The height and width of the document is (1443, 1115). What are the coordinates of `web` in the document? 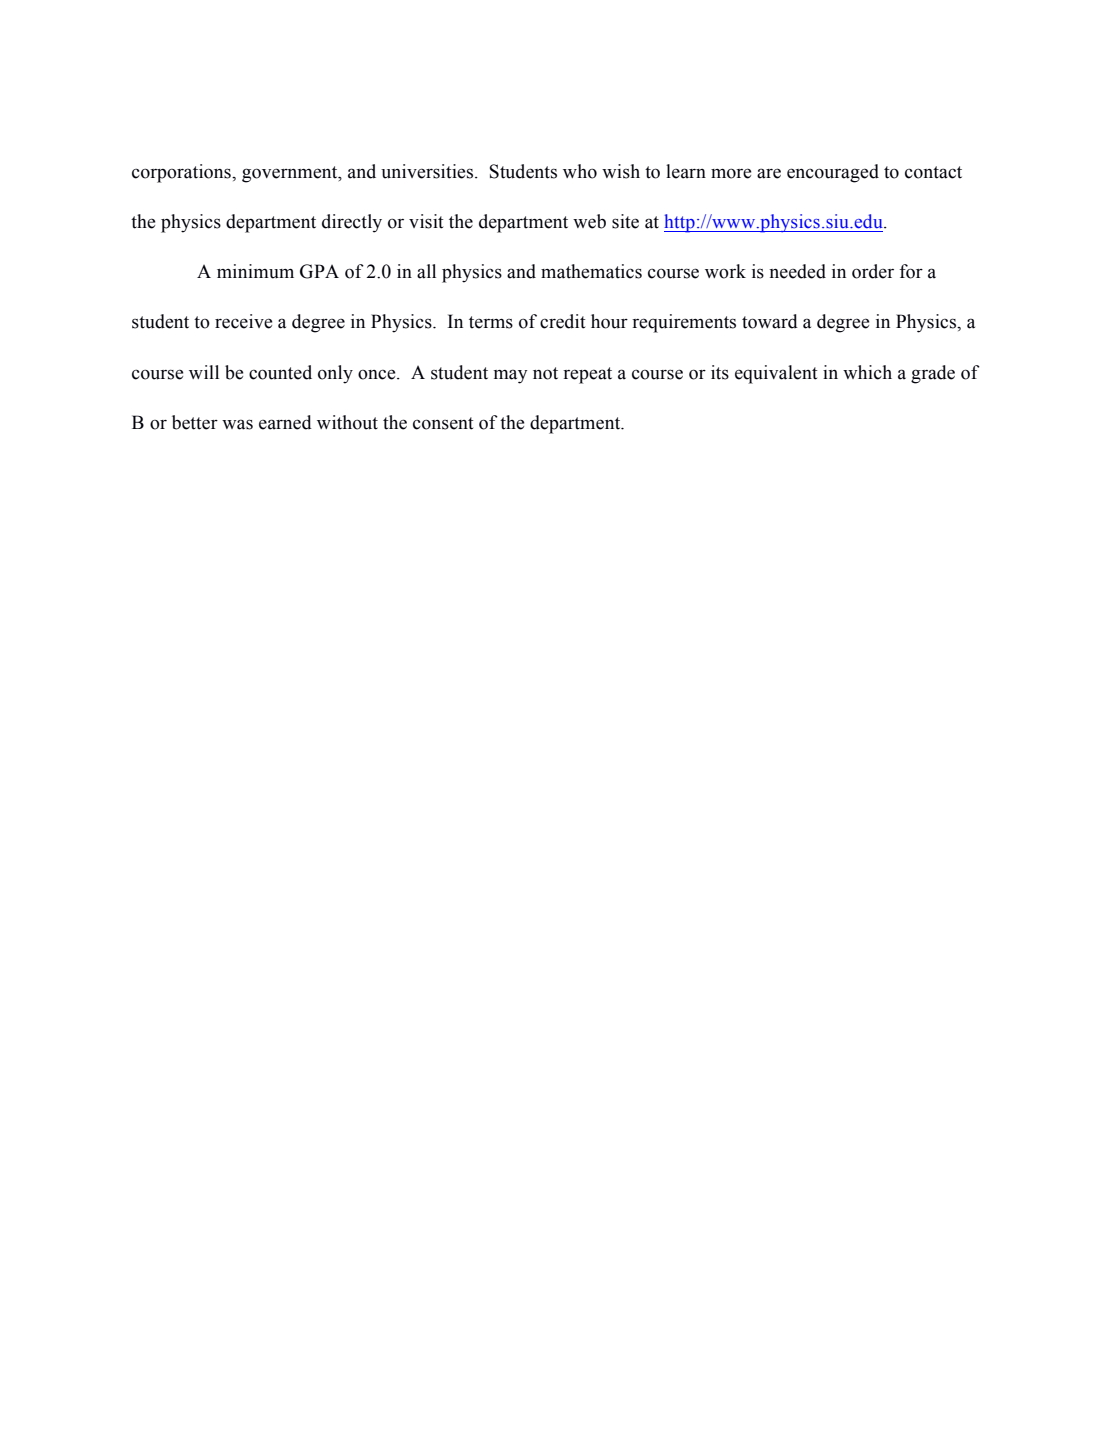 It's located at (589, 221).
